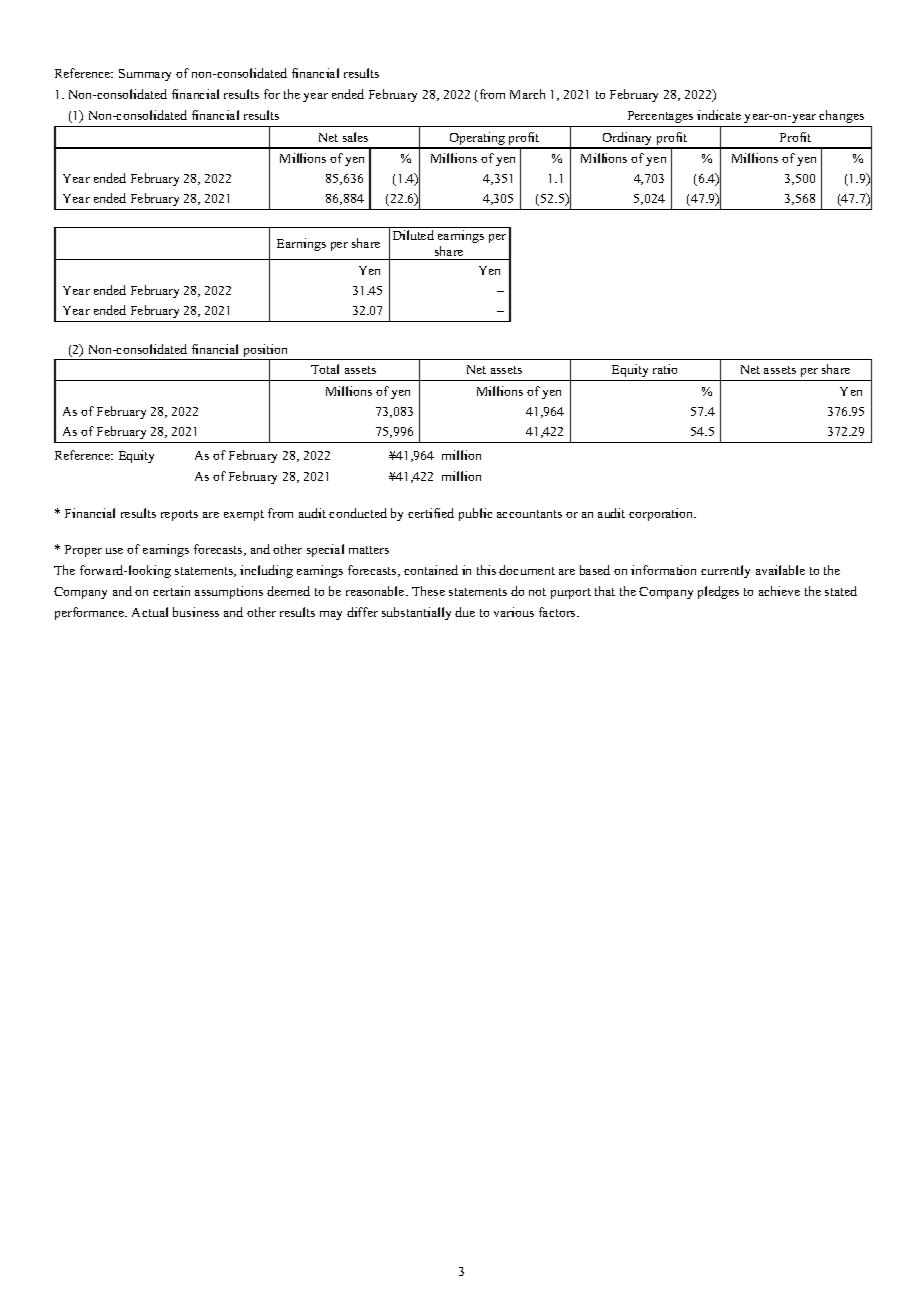 The height and width of the screenshot is (1308, 924). Describe the element at coordinates (527, 94) in the screenshot. I see `March` at that location.
